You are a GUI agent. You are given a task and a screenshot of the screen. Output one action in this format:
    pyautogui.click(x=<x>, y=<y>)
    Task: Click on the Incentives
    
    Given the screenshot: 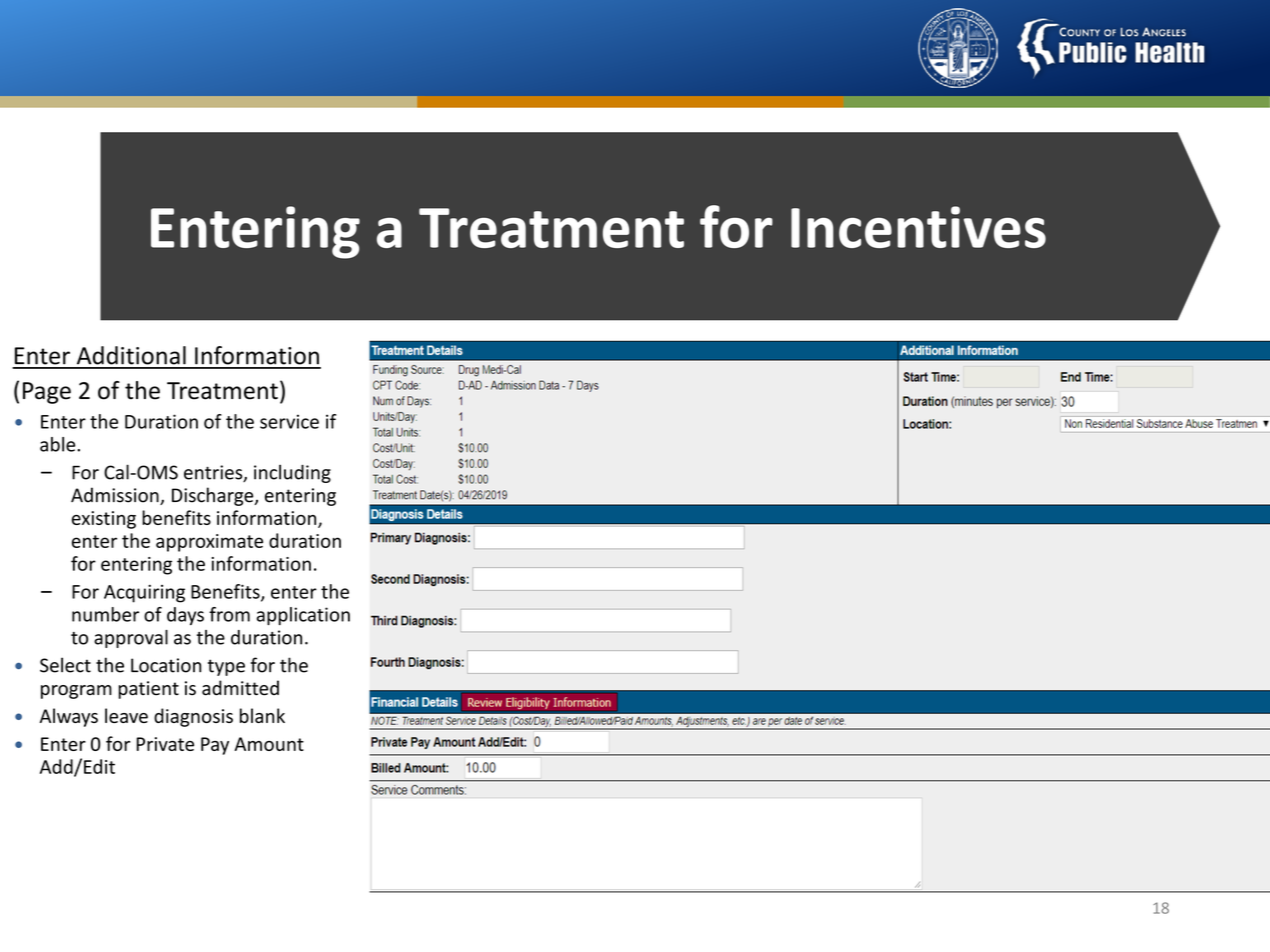 What is the action you would take?
    pyautogui.click(x=918, y=227)
